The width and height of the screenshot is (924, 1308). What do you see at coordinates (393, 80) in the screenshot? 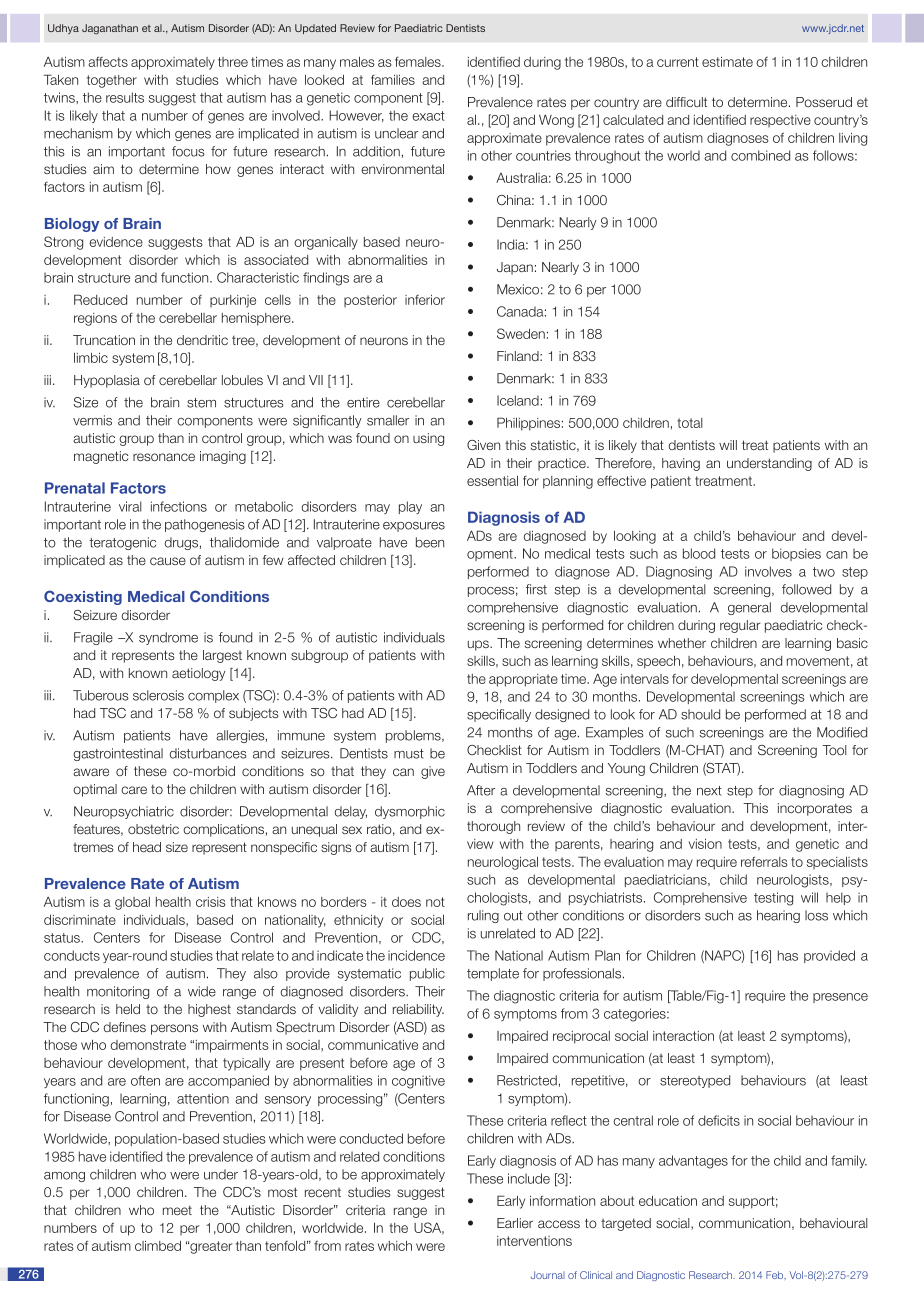
I see `families` at bounding box center [393, 80].
